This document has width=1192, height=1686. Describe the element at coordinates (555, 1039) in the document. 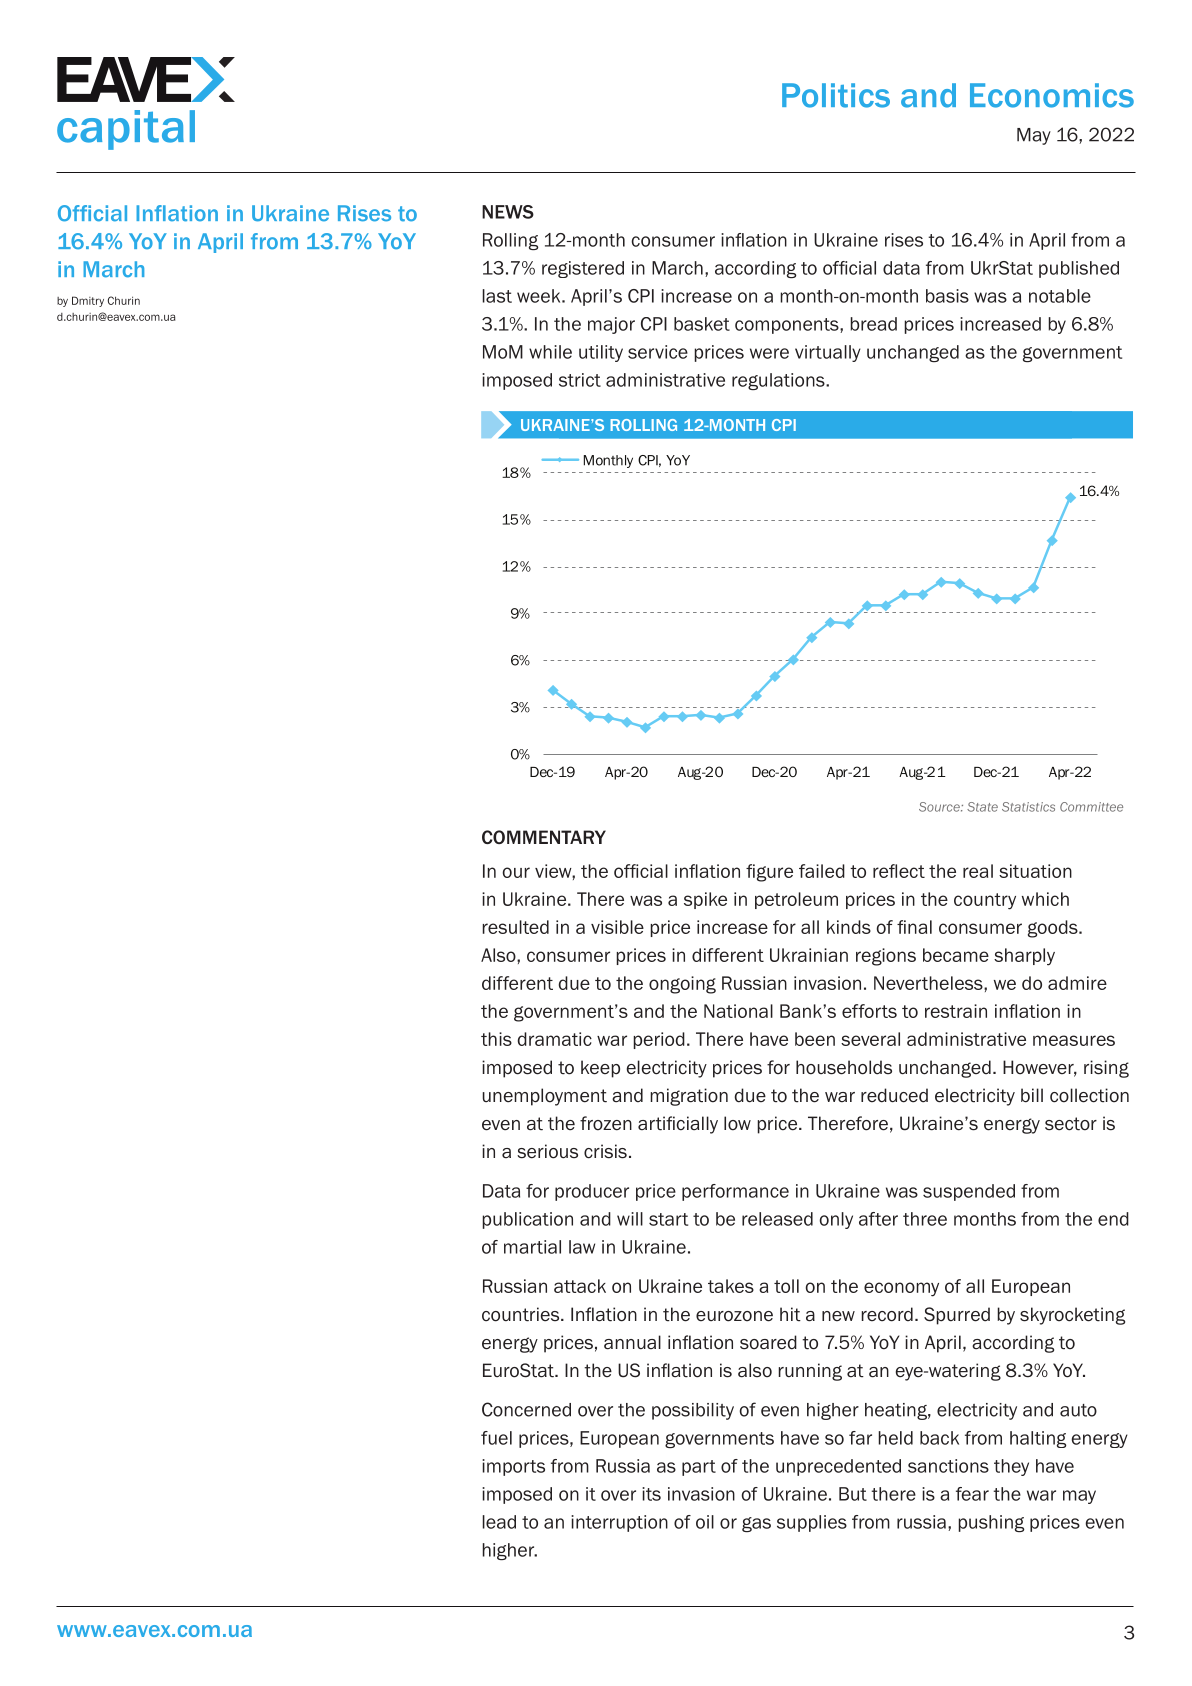

I see `dramatic` at that location.
